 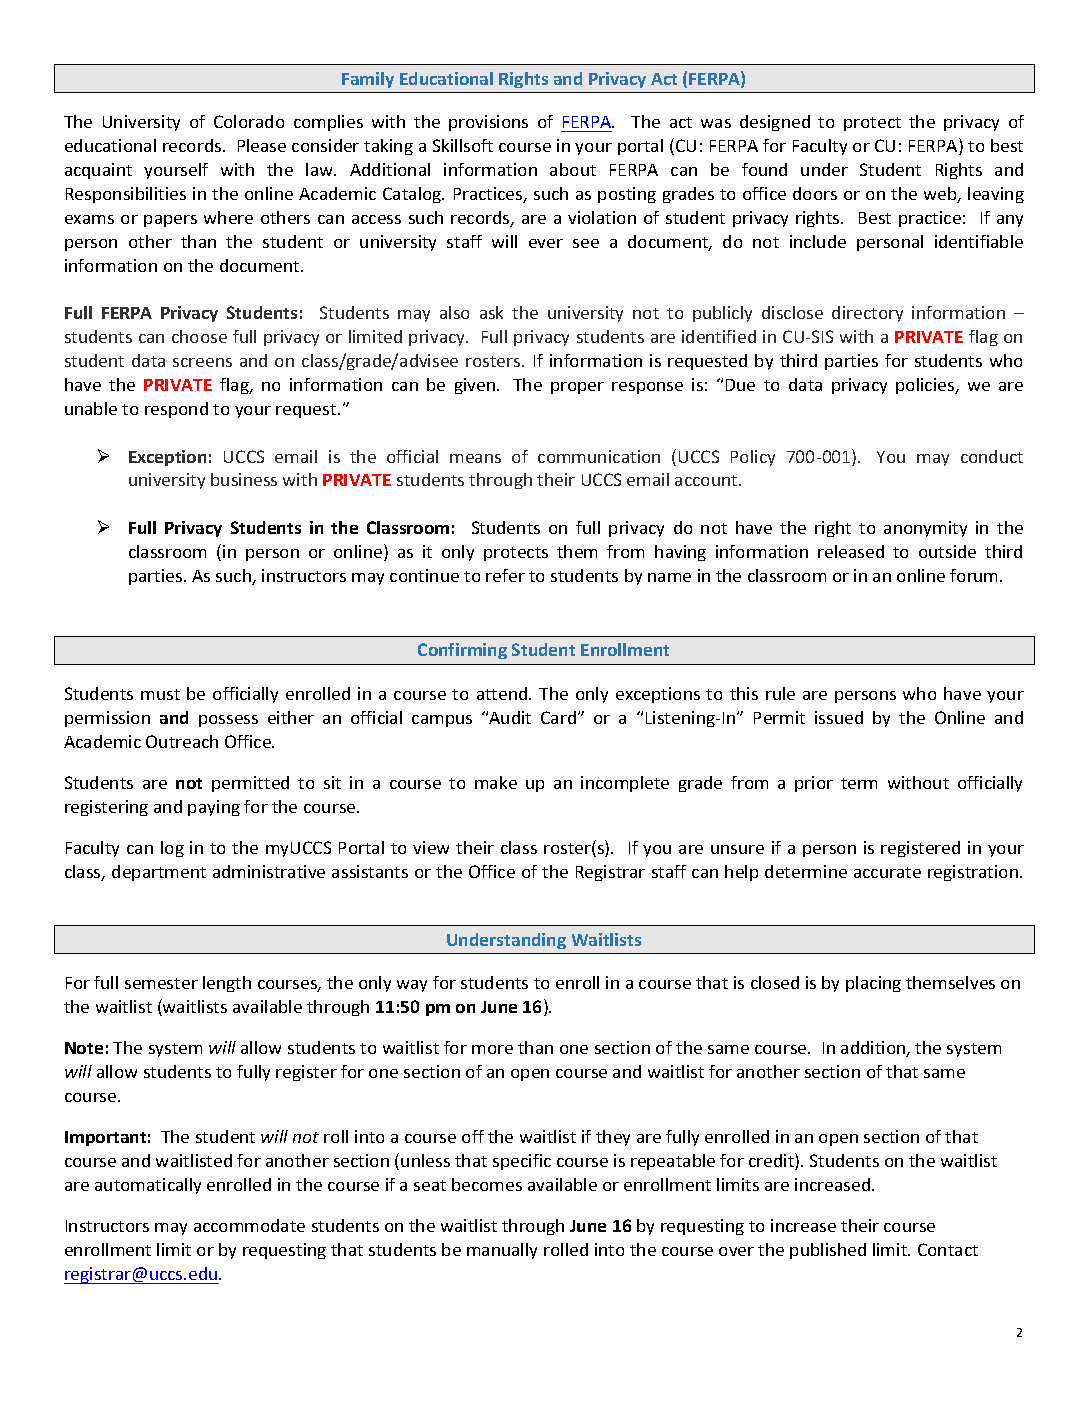 I want to click on accommodate, so click(x=249, y=1225).
